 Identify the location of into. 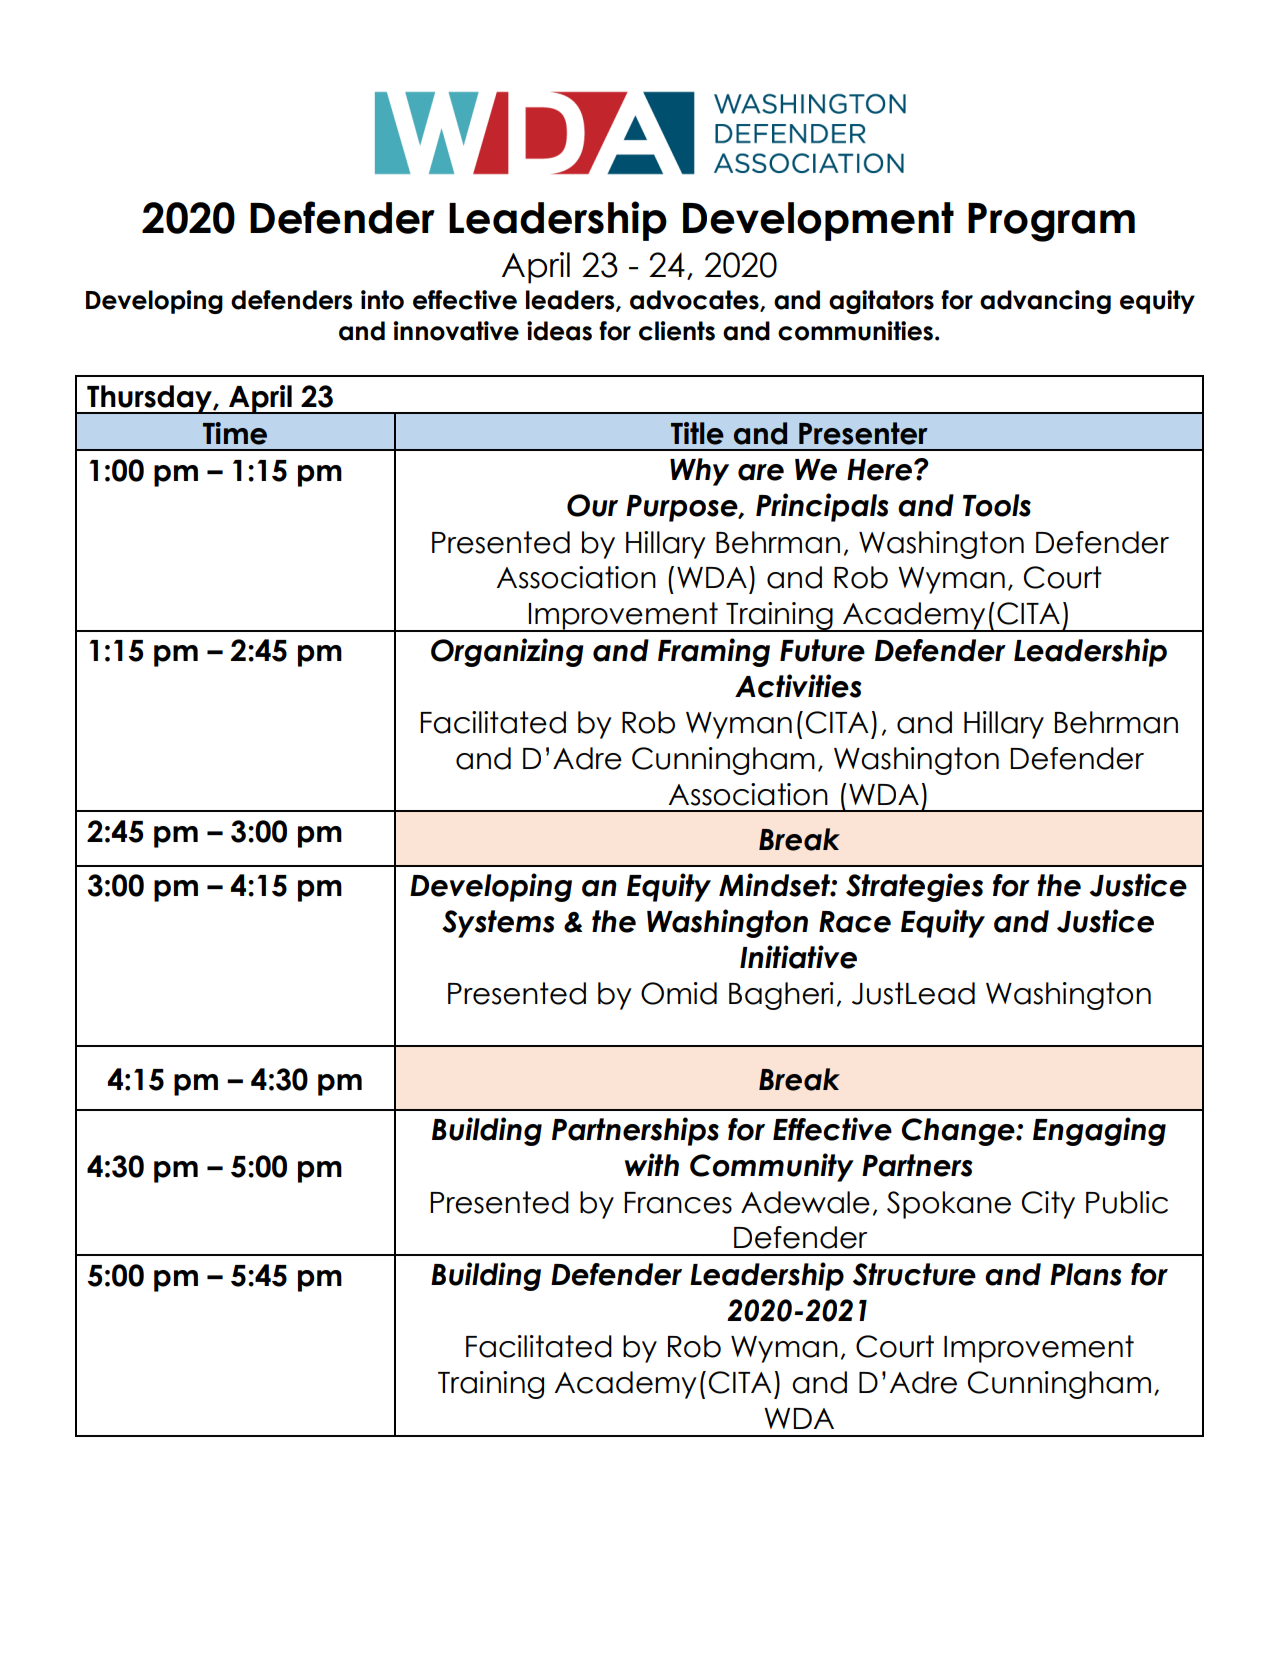
(382, 300).
